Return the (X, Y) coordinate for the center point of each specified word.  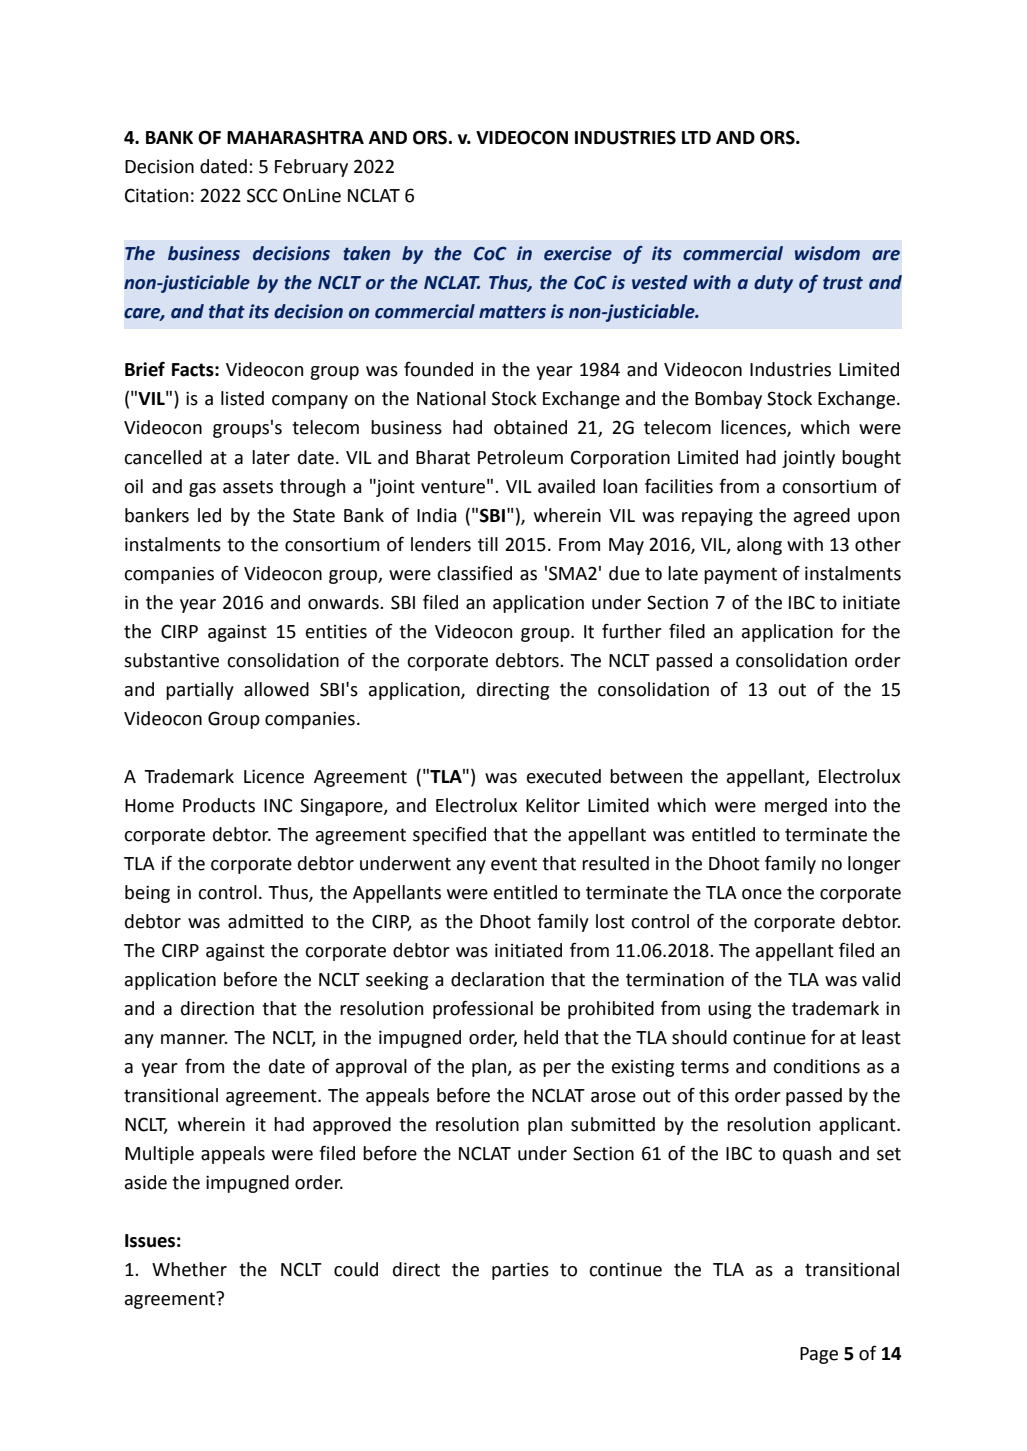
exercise (578, 253)
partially (200, 691)
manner (194, 1039)
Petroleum (520, 457)
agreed (822, 517)
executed (564, 776)
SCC (262, 195)
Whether (189, 1269)
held (541, 1037)
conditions (816, 1066)
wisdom (827, 253)
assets (248, 487)
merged (796, 807)
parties (520, 1271)
